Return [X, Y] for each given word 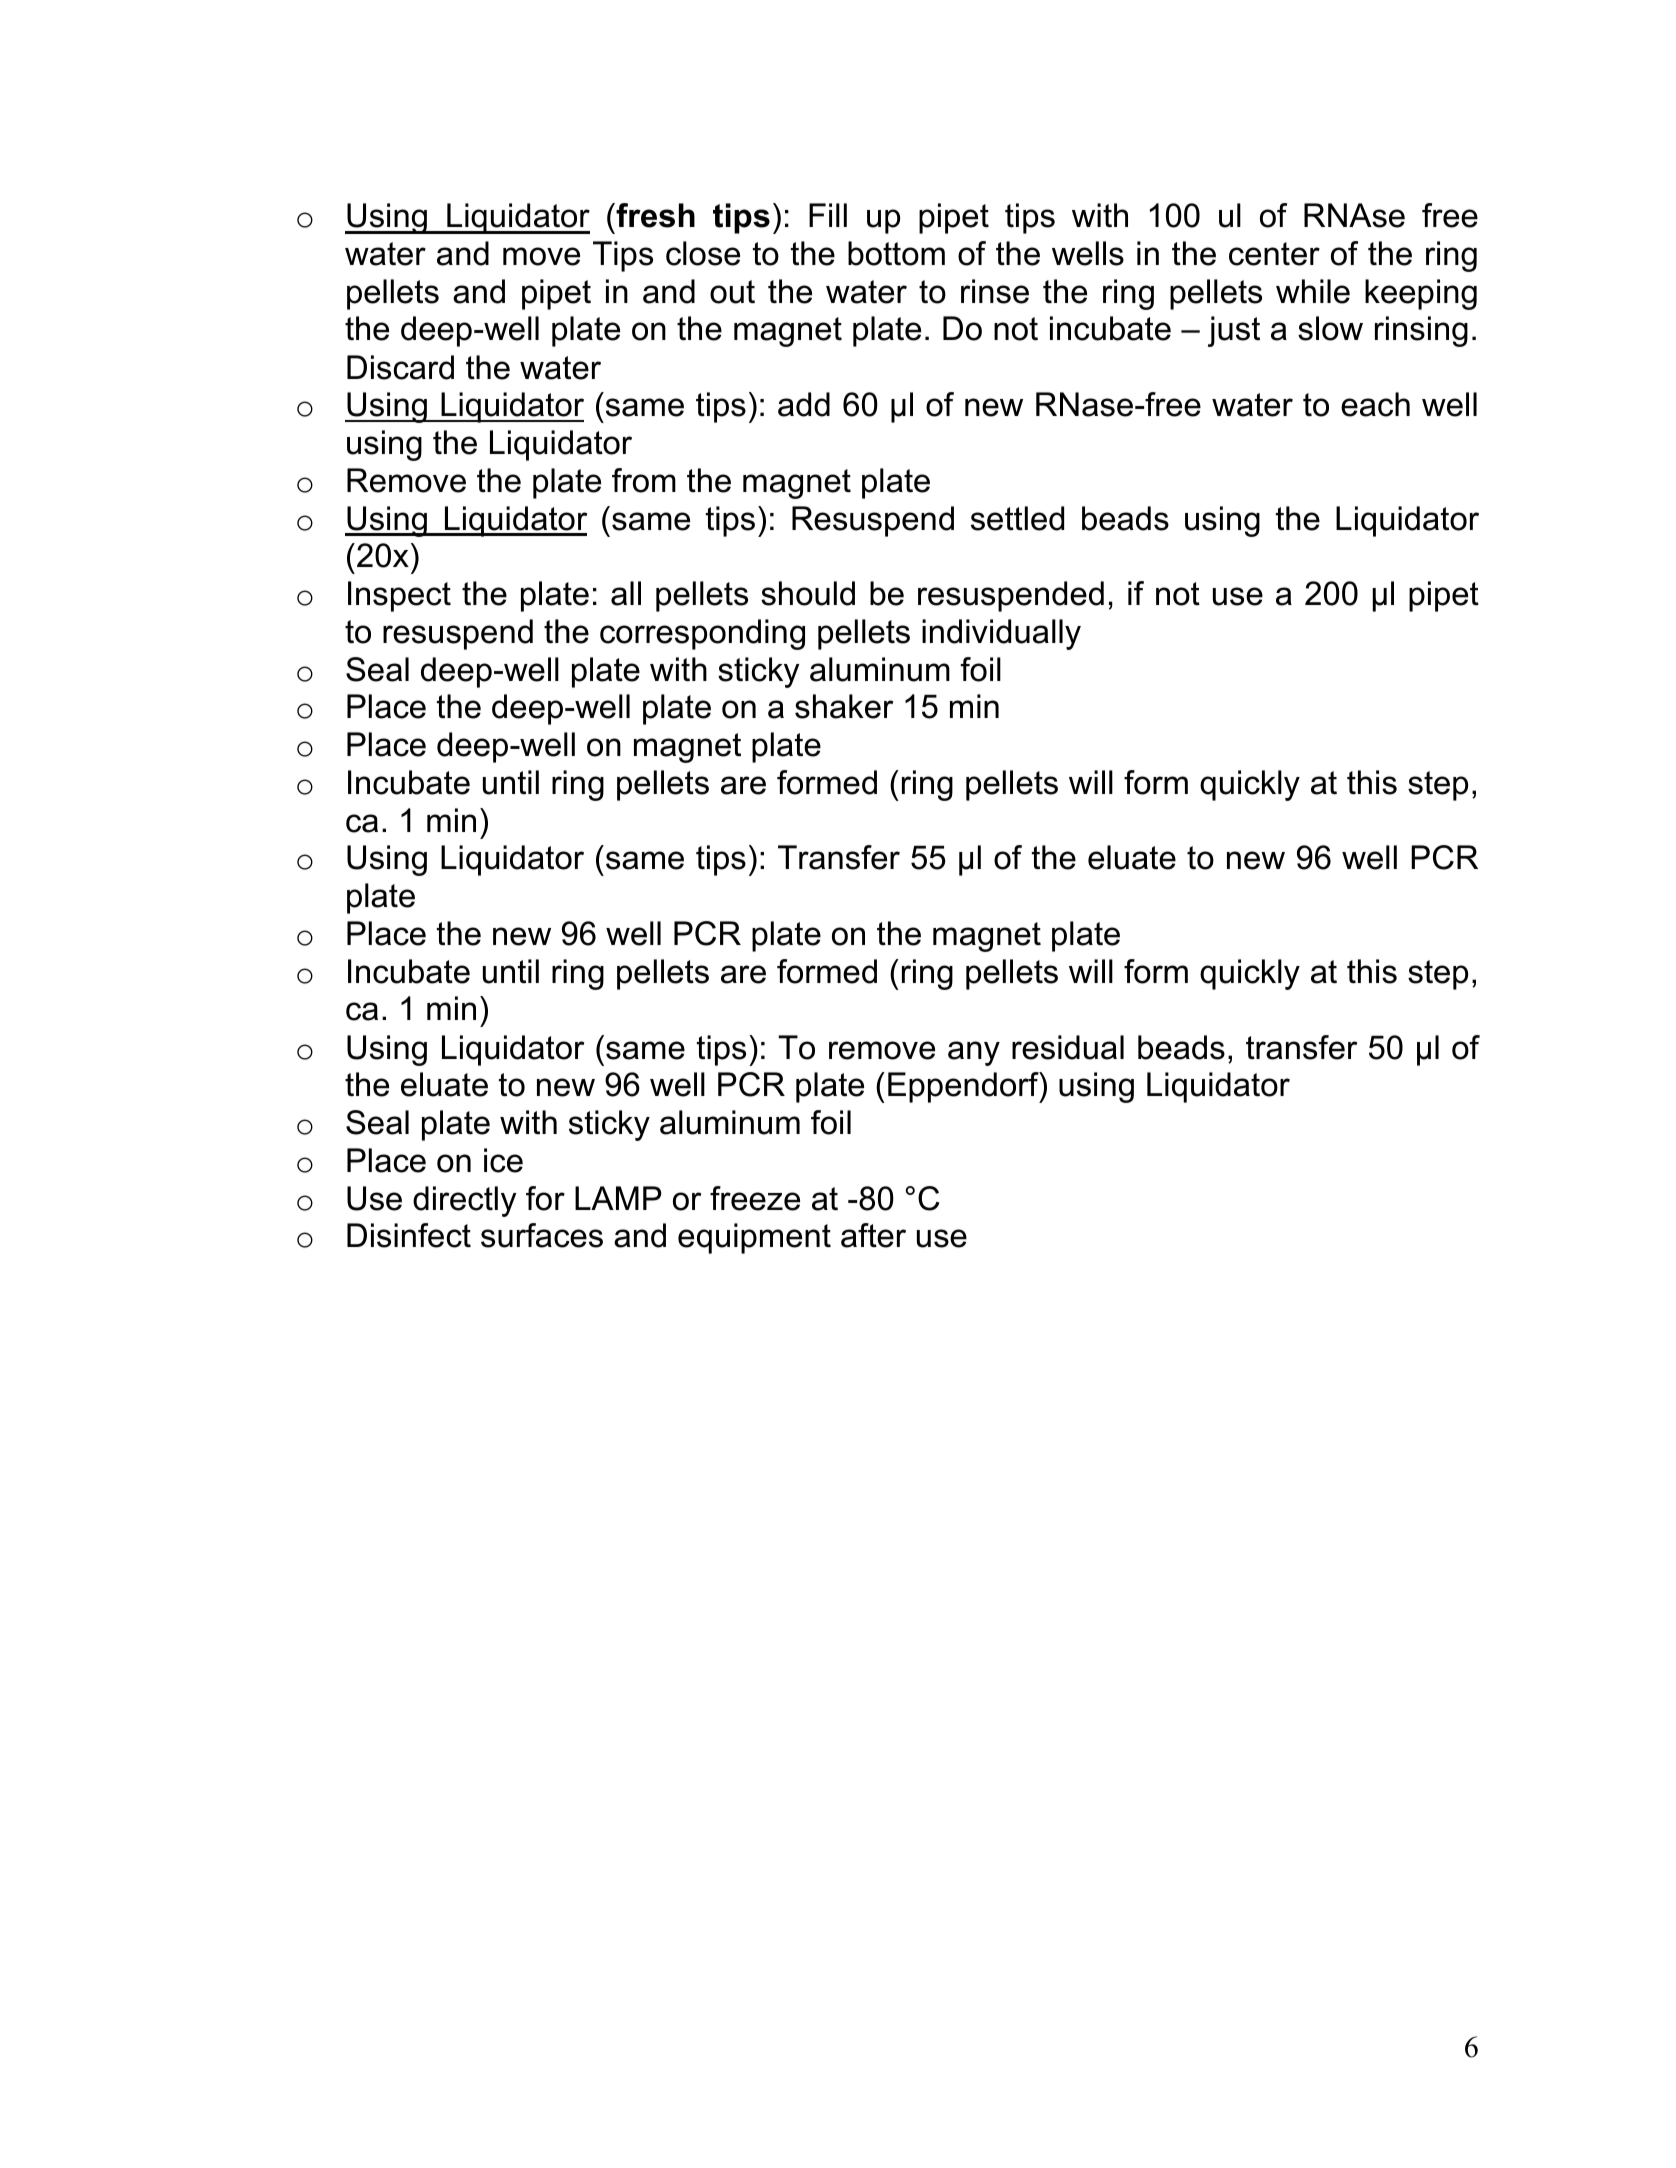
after [873, 1235]
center [1274, 254]
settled [1017, 518]
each [1375, 404]
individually [1001, 634]
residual [1068, 1047]
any [974, 1053]
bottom [896, 253]
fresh [654, 215]
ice [503, 1160]
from [644, 480]
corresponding [702, 634]
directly [465, 1201]
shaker [844, 706]
